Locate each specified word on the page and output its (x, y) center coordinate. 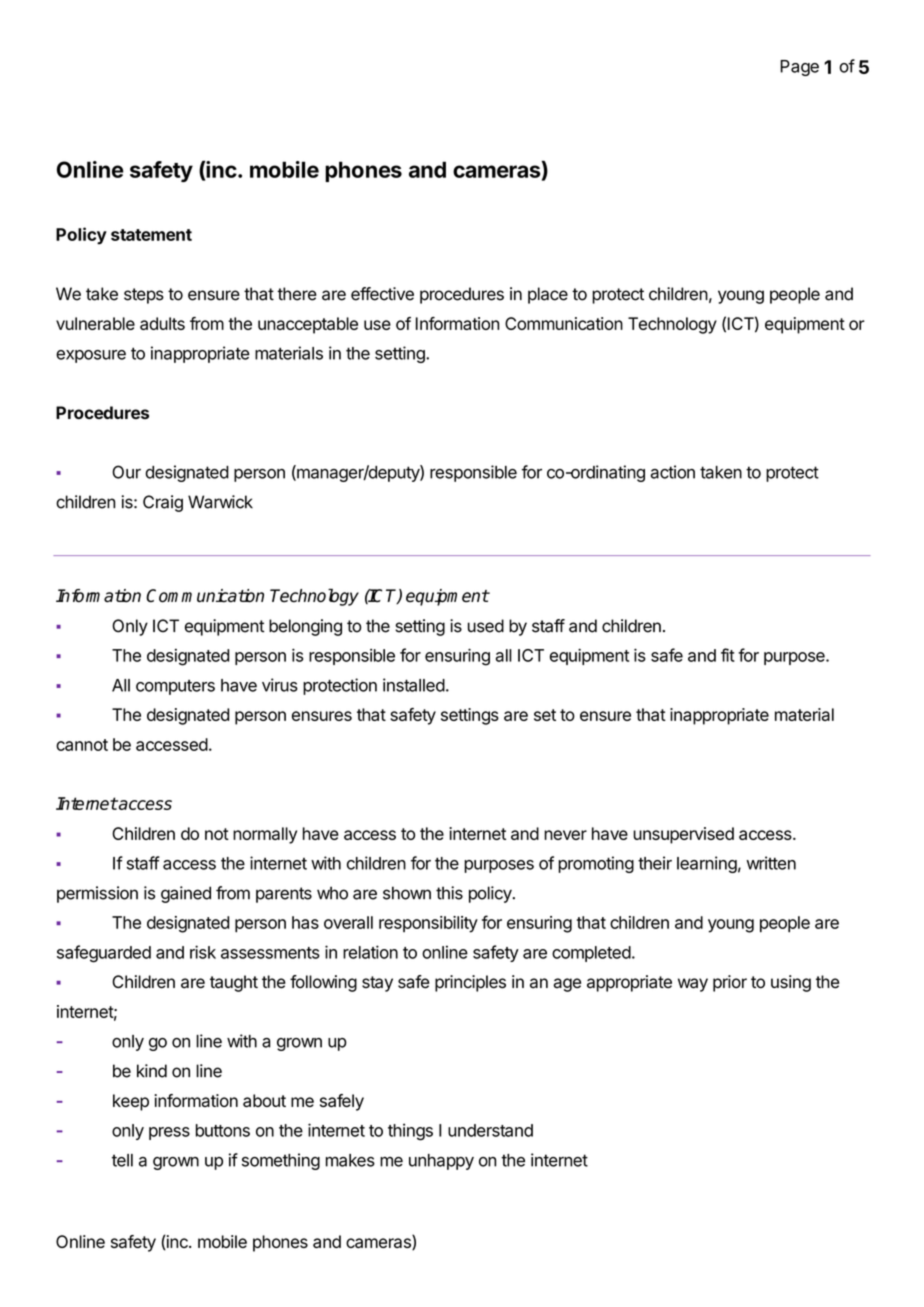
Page (799, 68)
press (169, 1133)
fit (728, 655)
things (410, 1132)
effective (382, 294)
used (486, 626)
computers (175, 687)
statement (151, 235)
